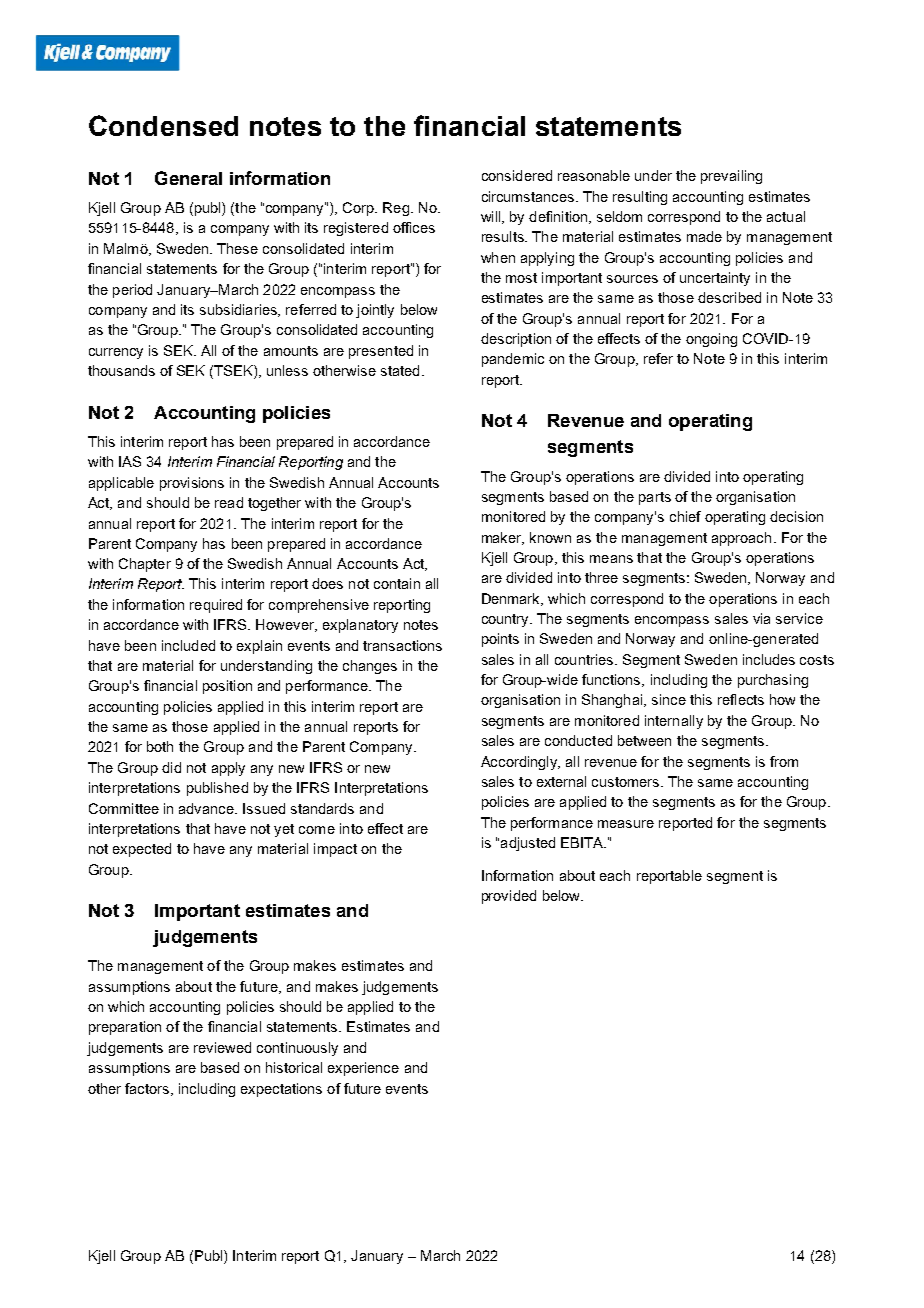  Describe the element at coordinates (517, 175) in the screenshot. I see `considered` at that location.
